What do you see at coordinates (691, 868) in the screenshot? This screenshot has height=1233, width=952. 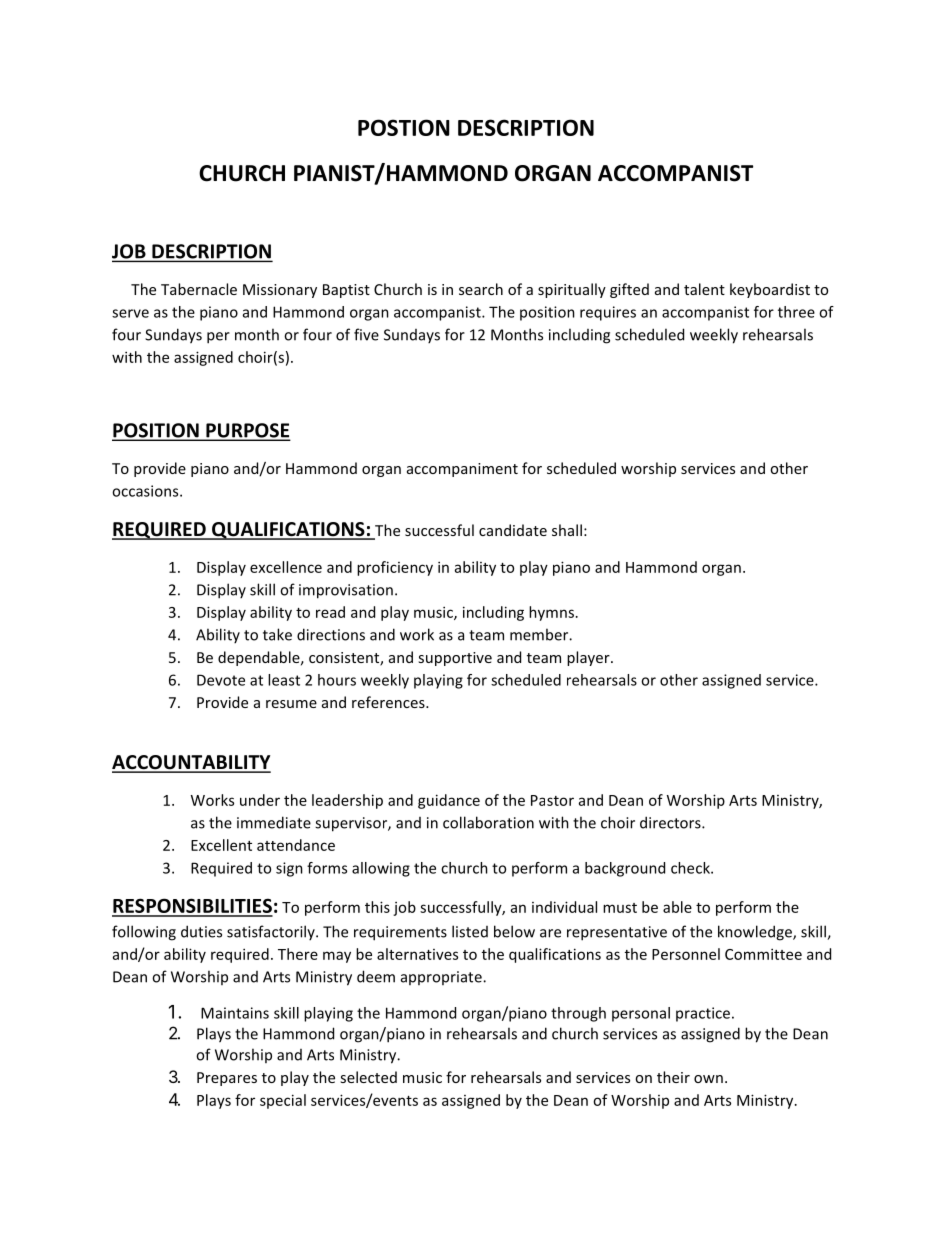 I see `check` at bounding box center [691, 868].
